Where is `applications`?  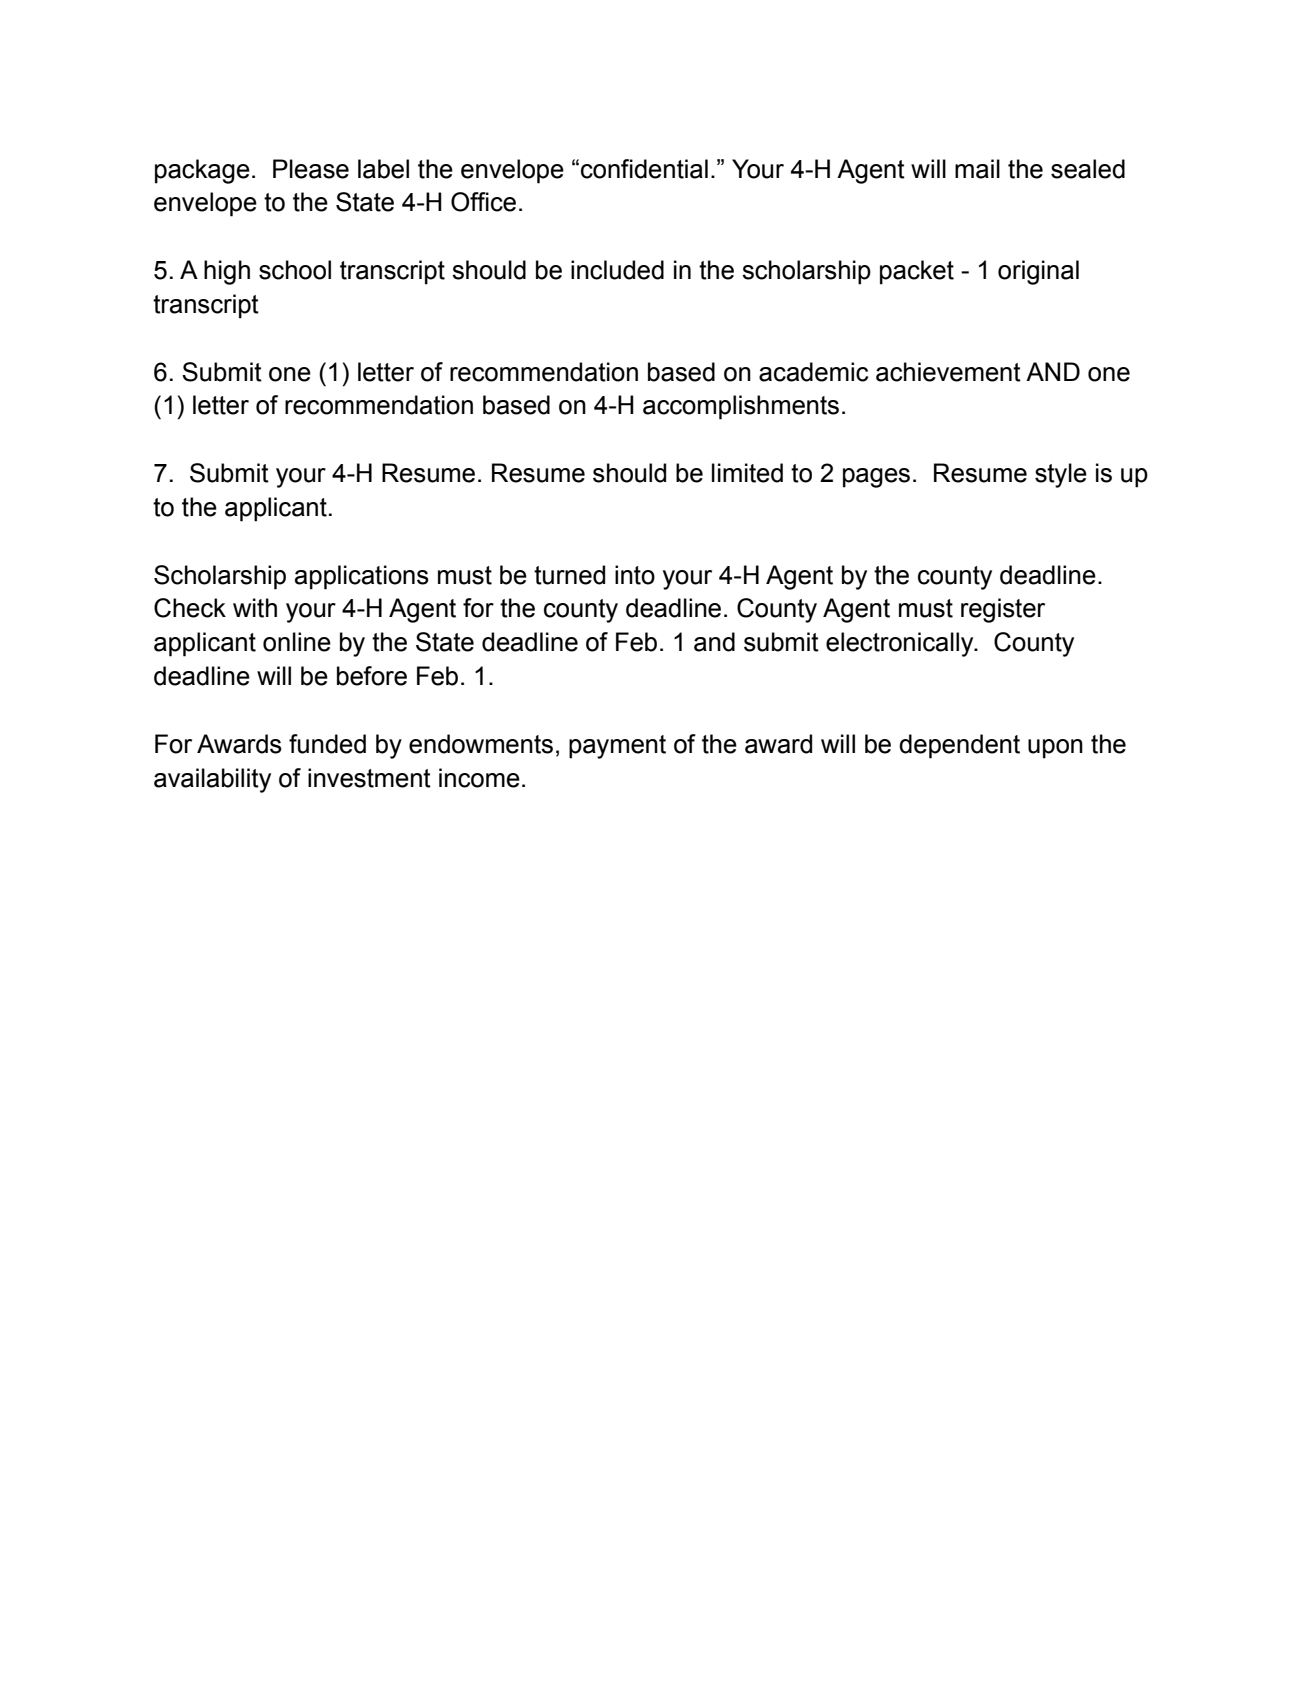
applications is located at coordinates (362, 577).
